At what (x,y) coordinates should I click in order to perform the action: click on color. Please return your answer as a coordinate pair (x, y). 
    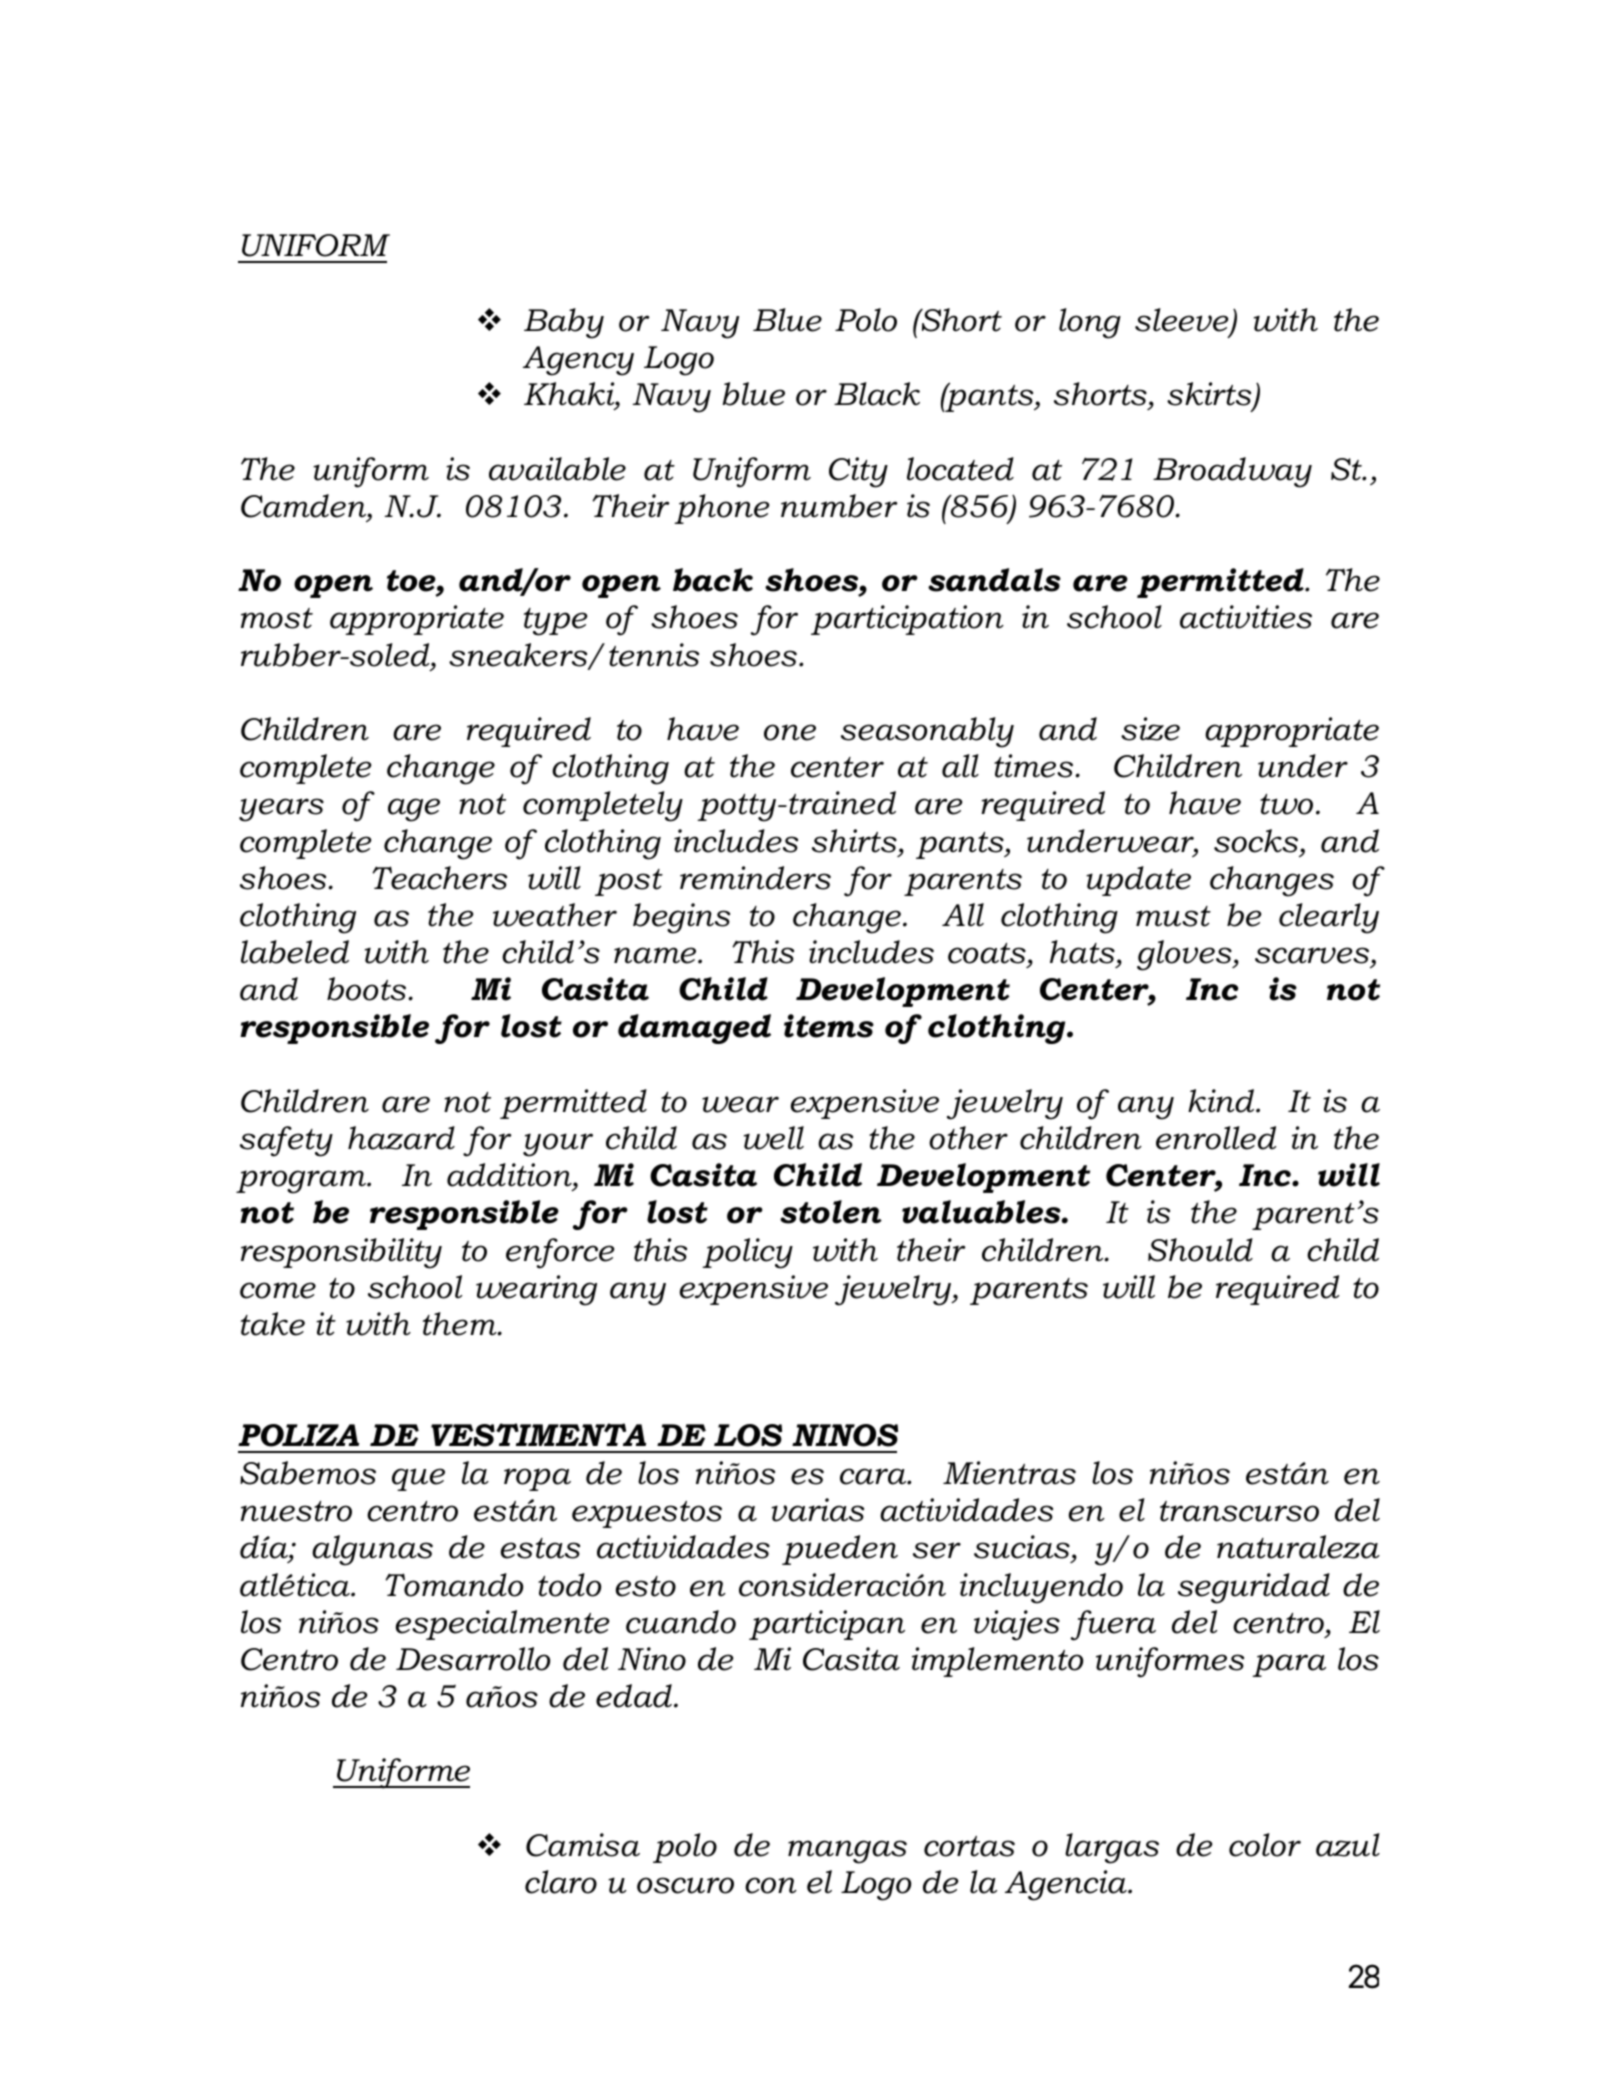
    Looking at the image, I should click on (1265, 1845).
